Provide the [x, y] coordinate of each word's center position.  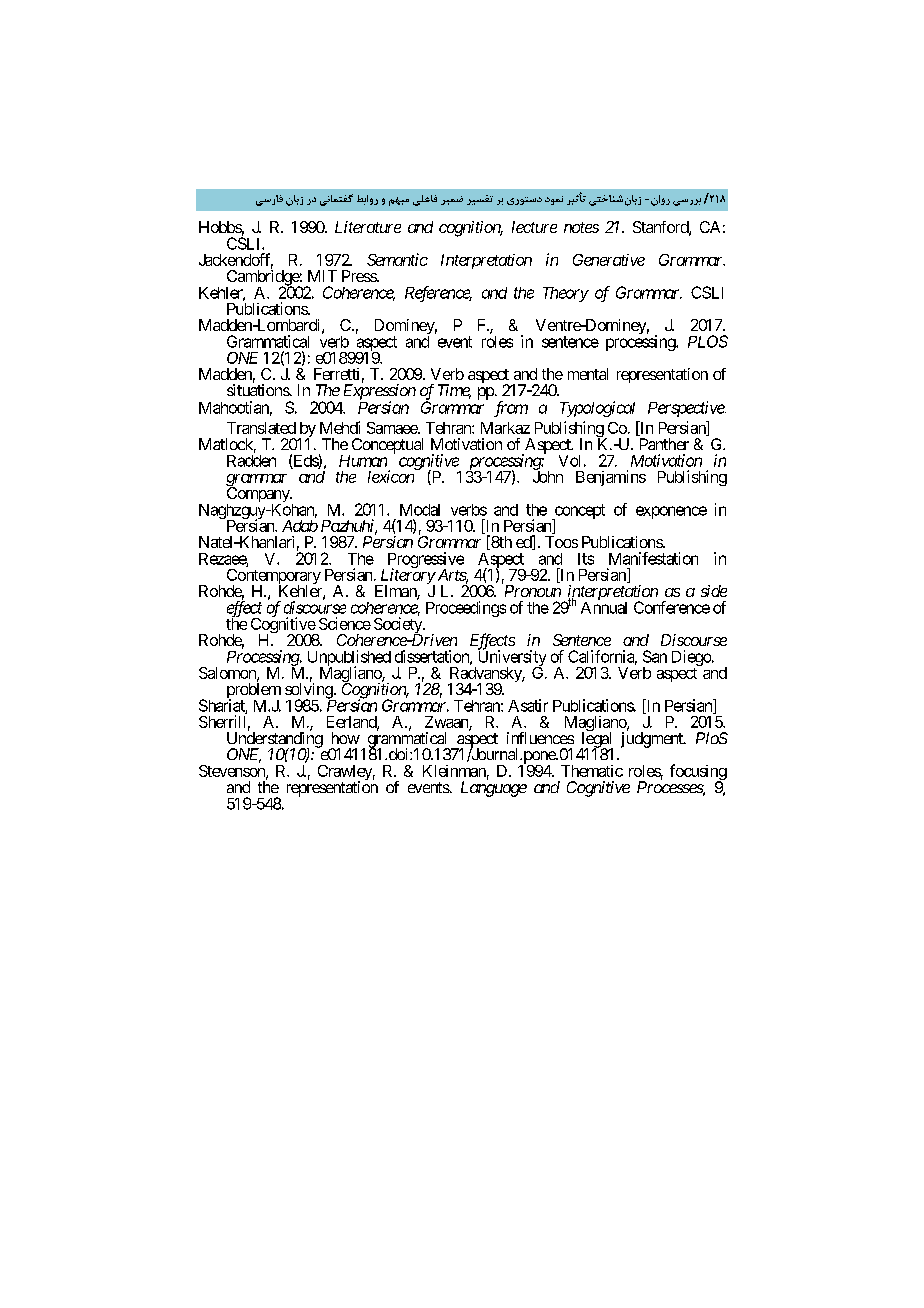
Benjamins [611, 478]
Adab [300, 526]
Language [494, 789]
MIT [322, 276]
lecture [534, 227]
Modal [420, 510]
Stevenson [233, 772]
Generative [609, 260]
